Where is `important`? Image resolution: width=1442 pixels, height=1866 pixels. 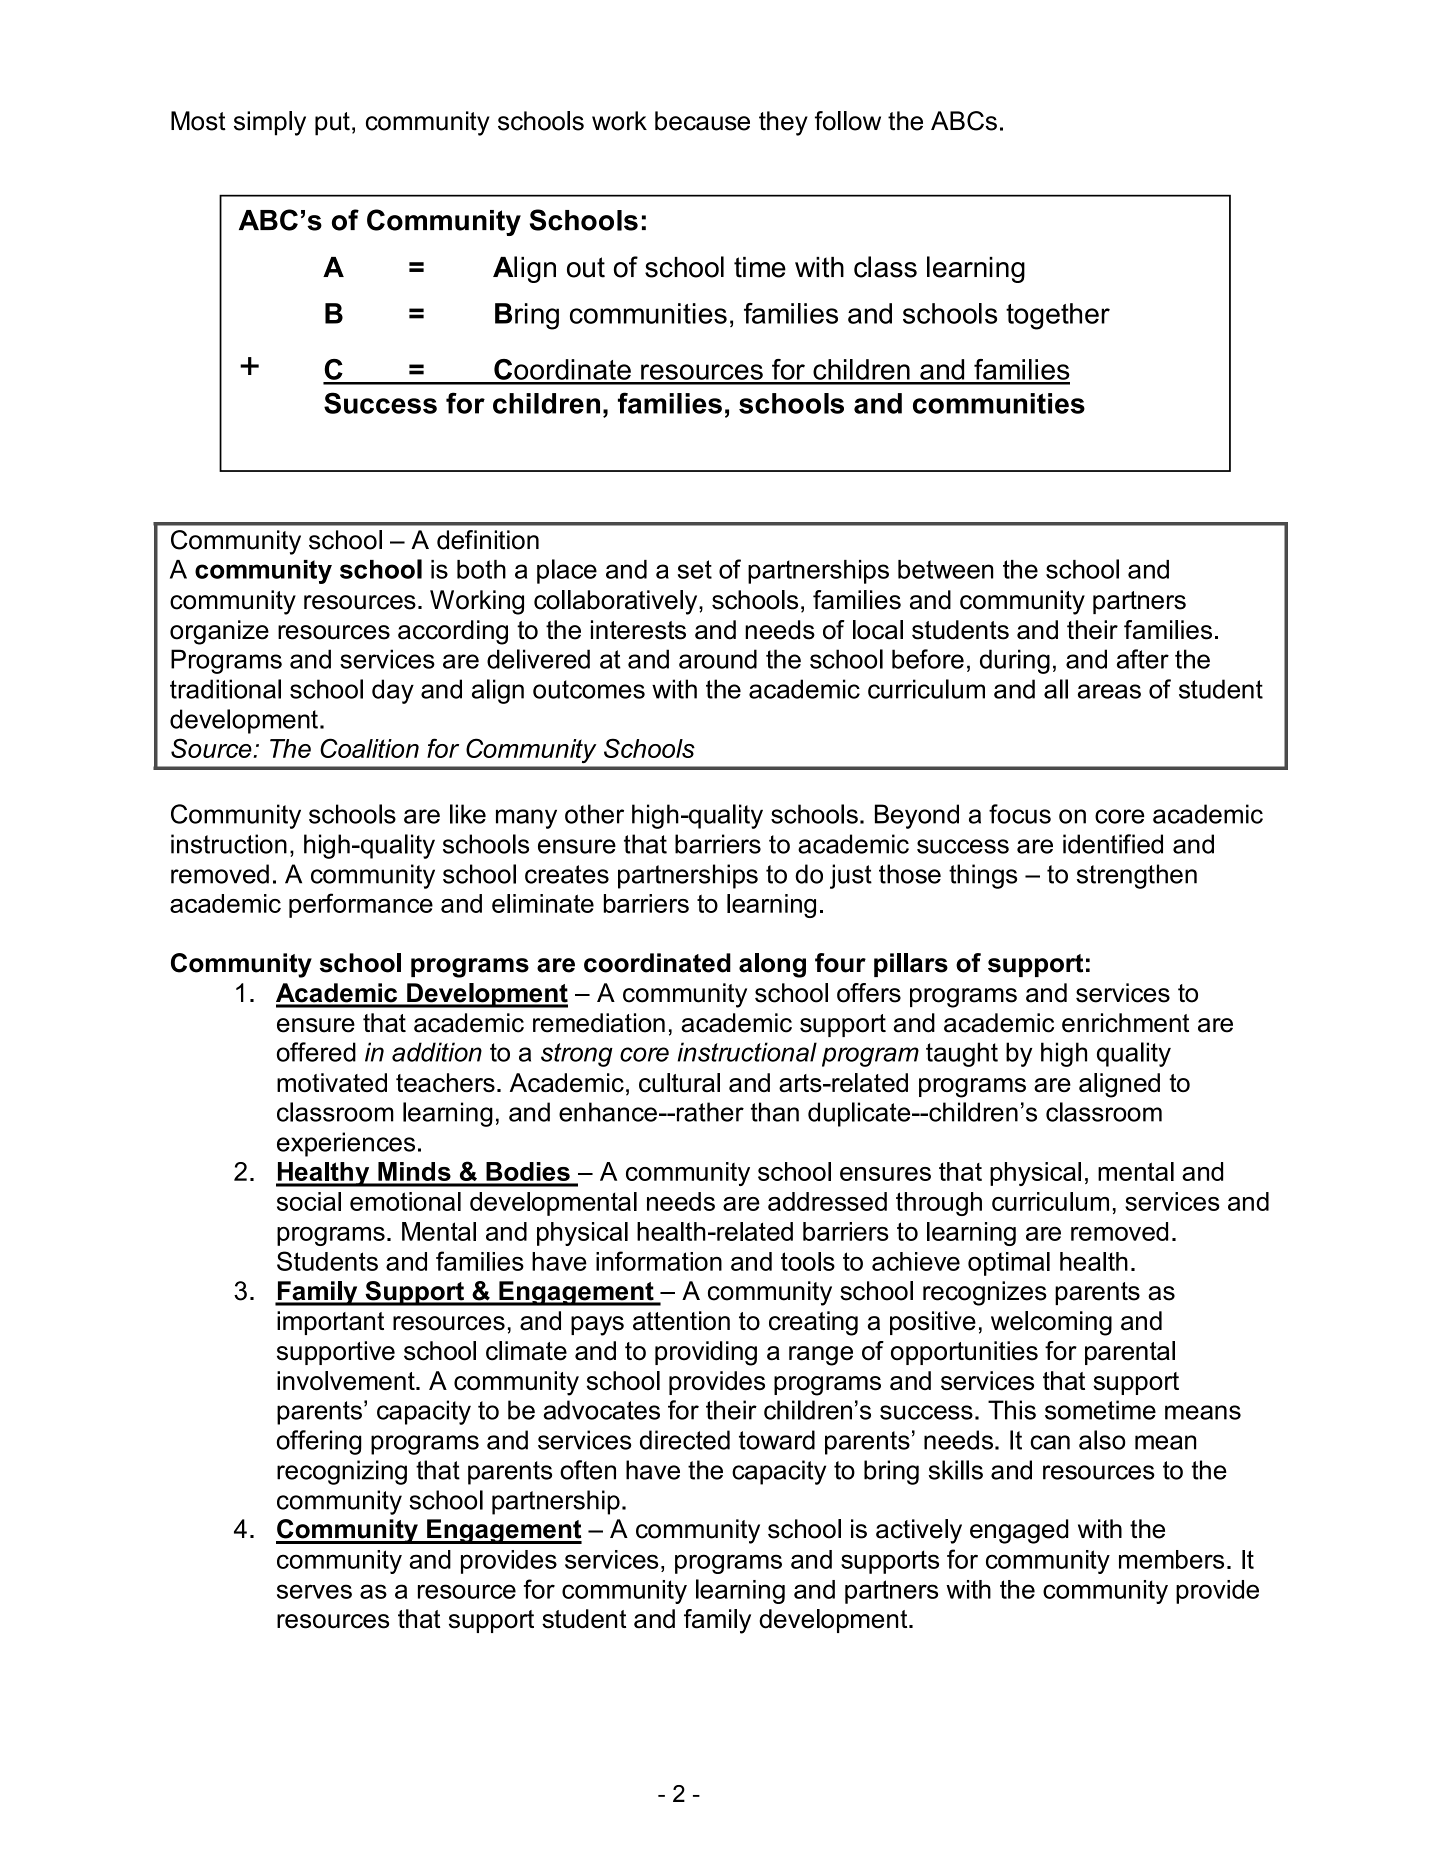 important is located at coordinates (330, 1323).
